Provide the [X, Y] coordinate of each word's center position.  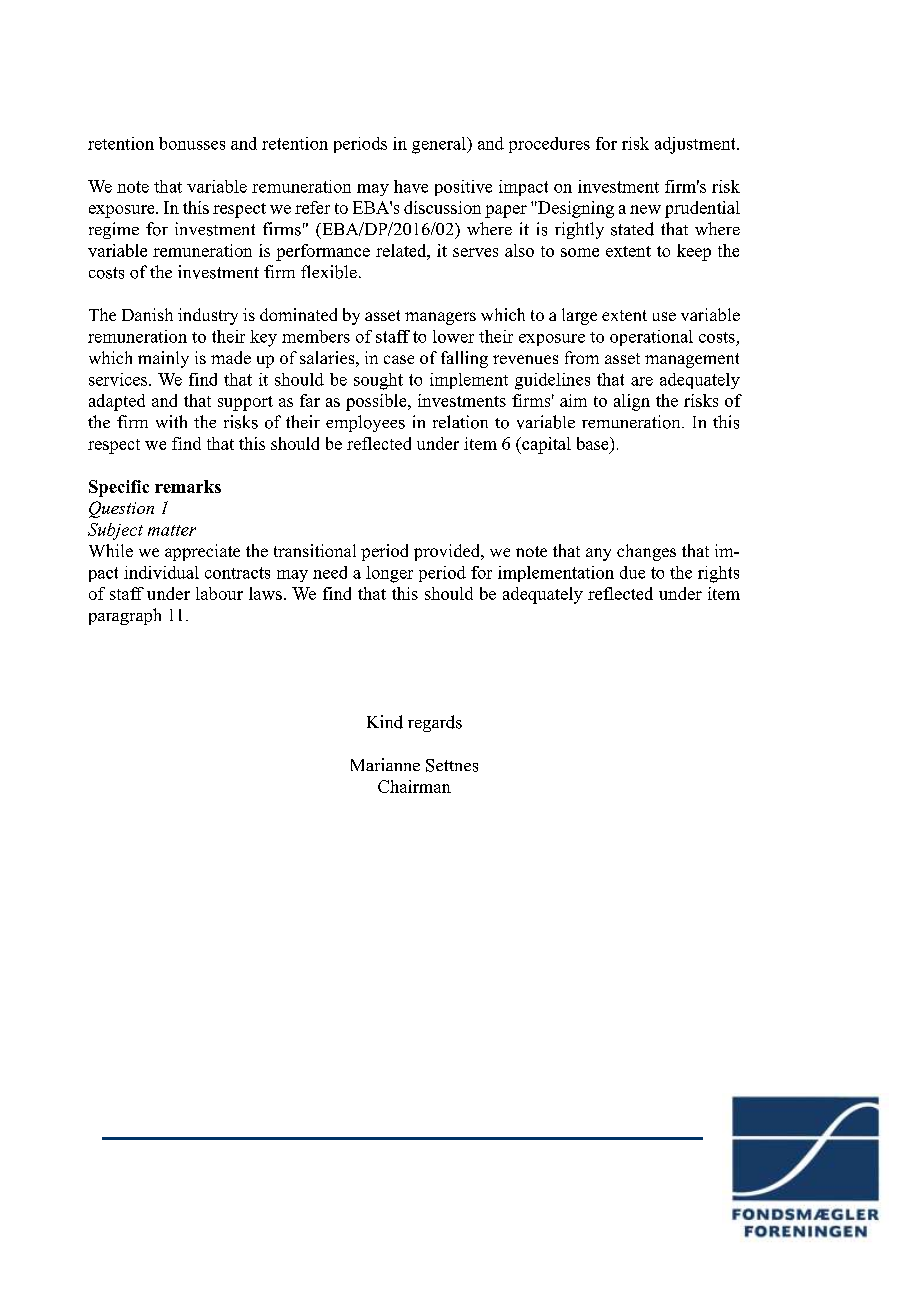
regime [114, 230]
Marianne [385, 764]
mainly [163, 359]
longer [389, 574]
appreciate [202, 552]
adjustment [696, 145]
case [399, 359]
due [632, 572]
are [642, 381]
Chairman [414, 786]
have [411, 186]
